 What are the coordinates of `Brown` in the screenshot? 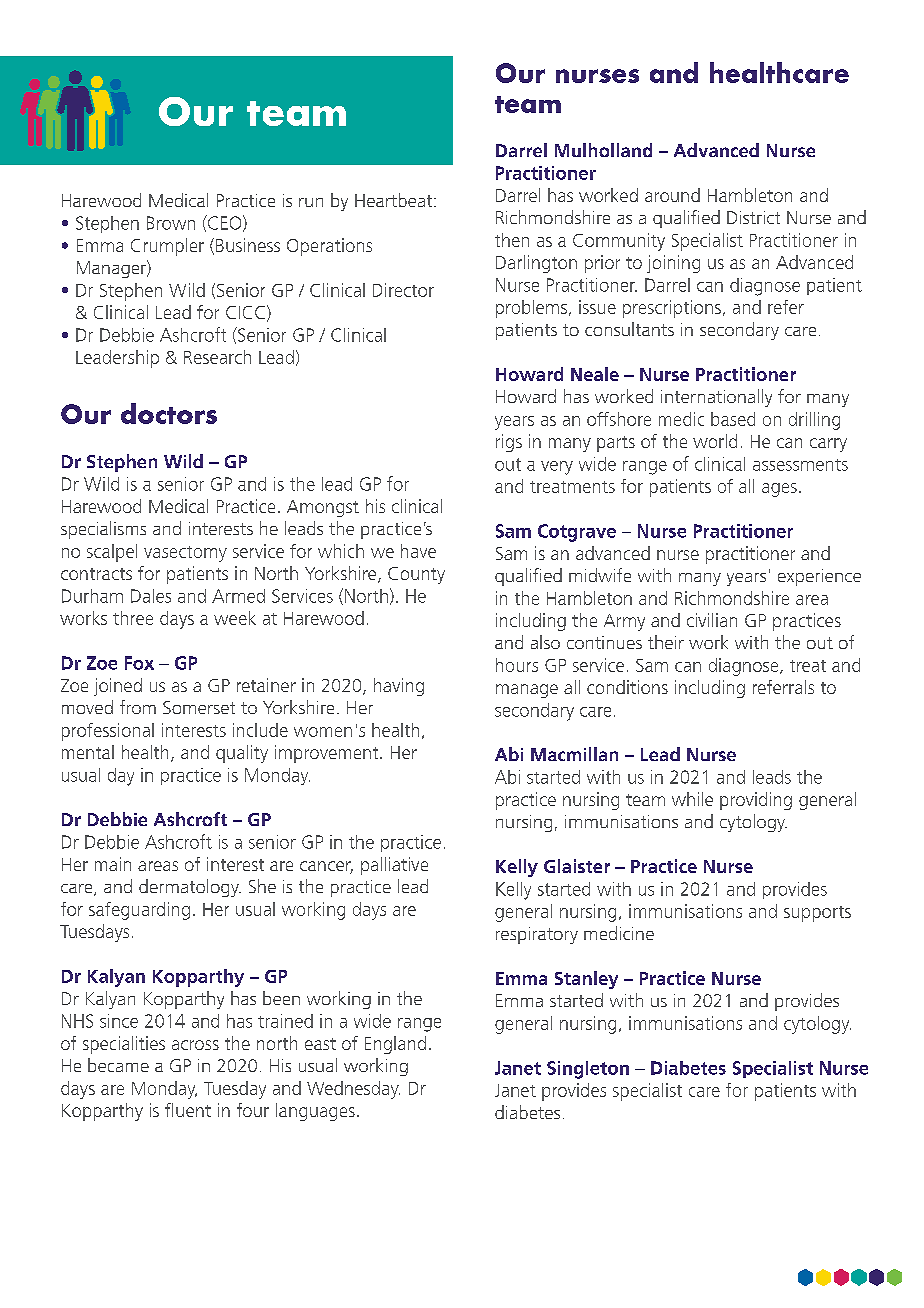 It's located at (171, 223).
